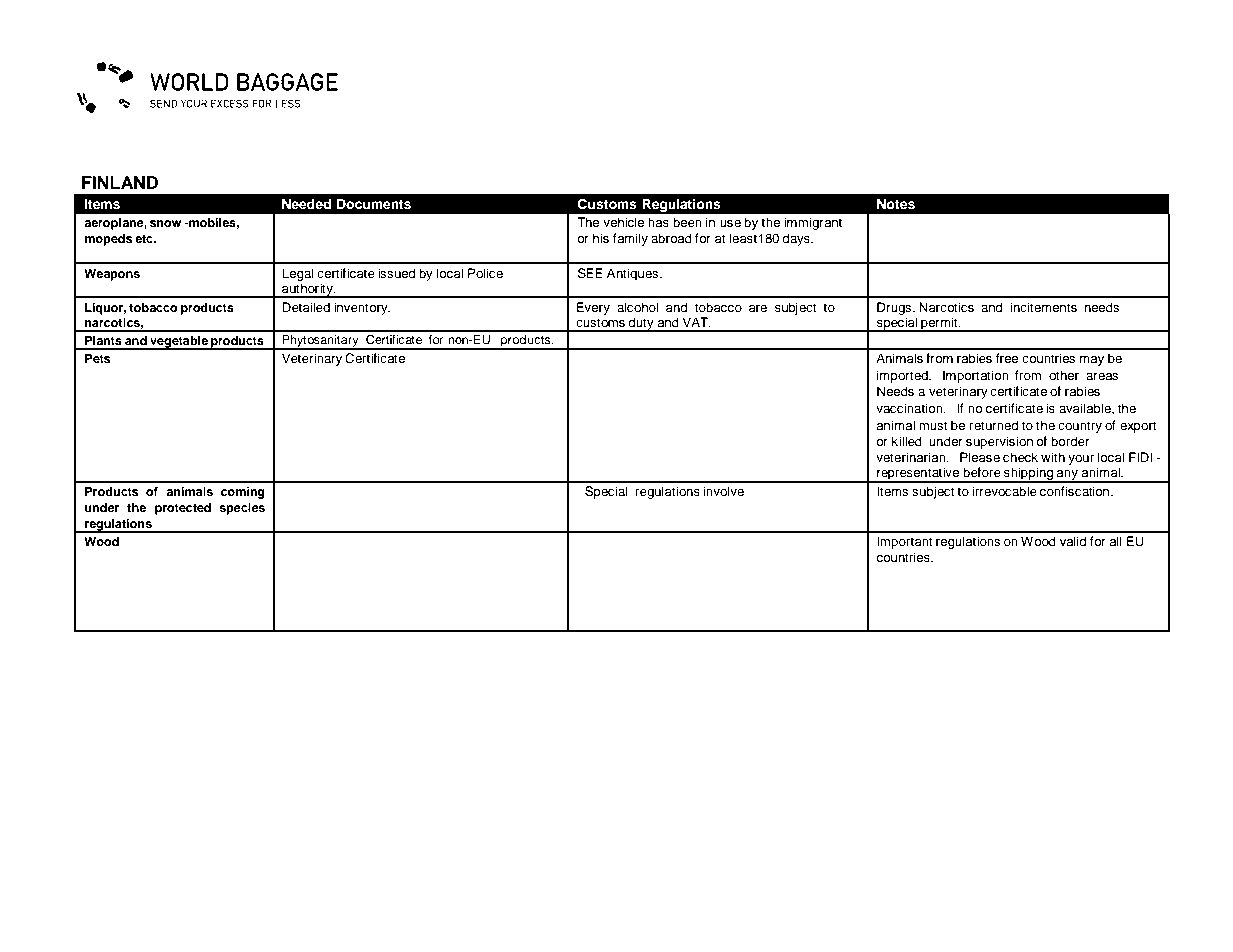 The image size is (1233, 952). I want to click on Notes, so click(896, 204).
